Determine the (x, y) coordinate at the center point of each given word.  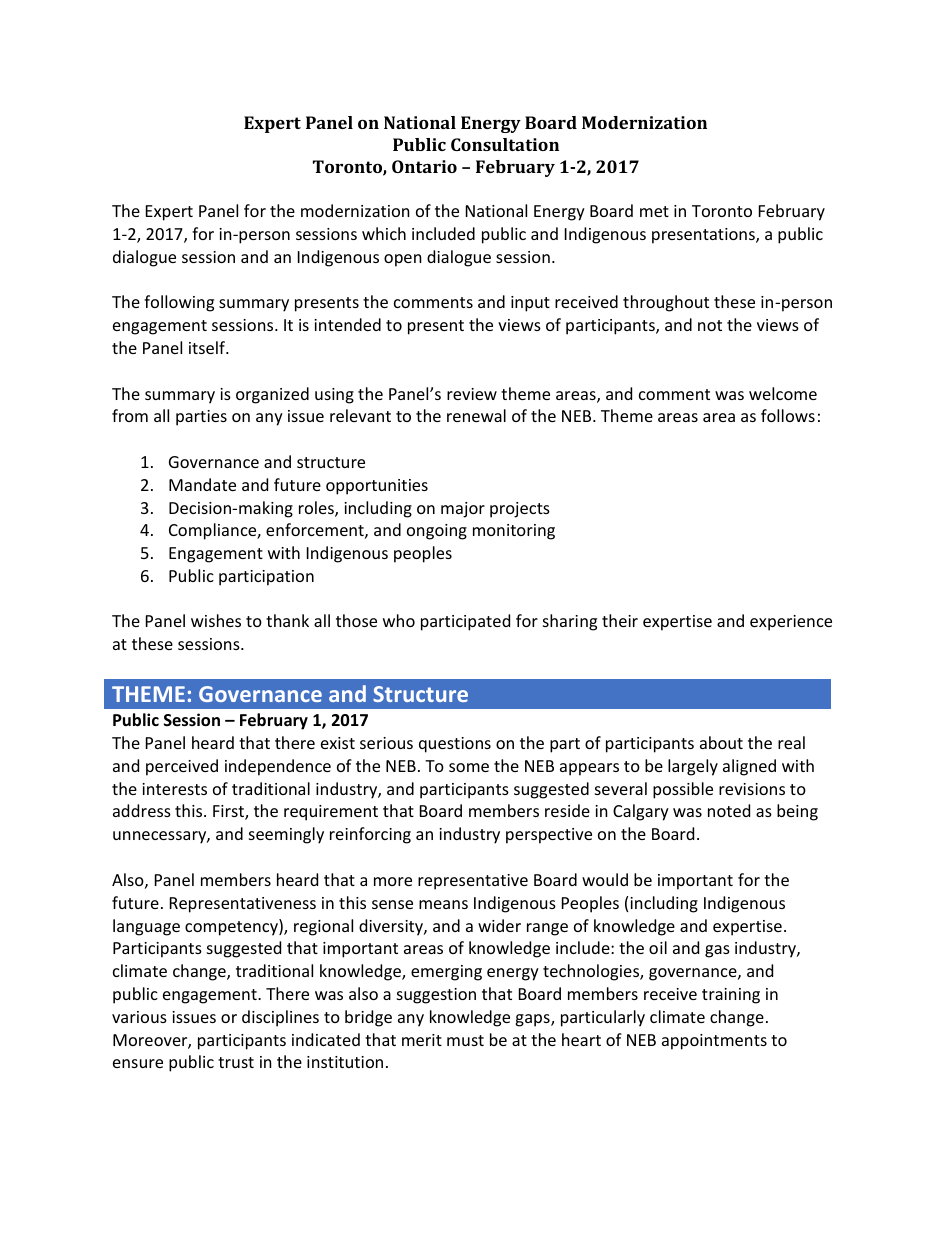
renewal (476, 415)
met (654, 211)
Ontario (424, 166)
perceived (182, 767)
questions (455, 745)
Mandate (202, 484)
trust (236, 1062)
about (721, 742)
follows (788, 415)
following (179, 303)
